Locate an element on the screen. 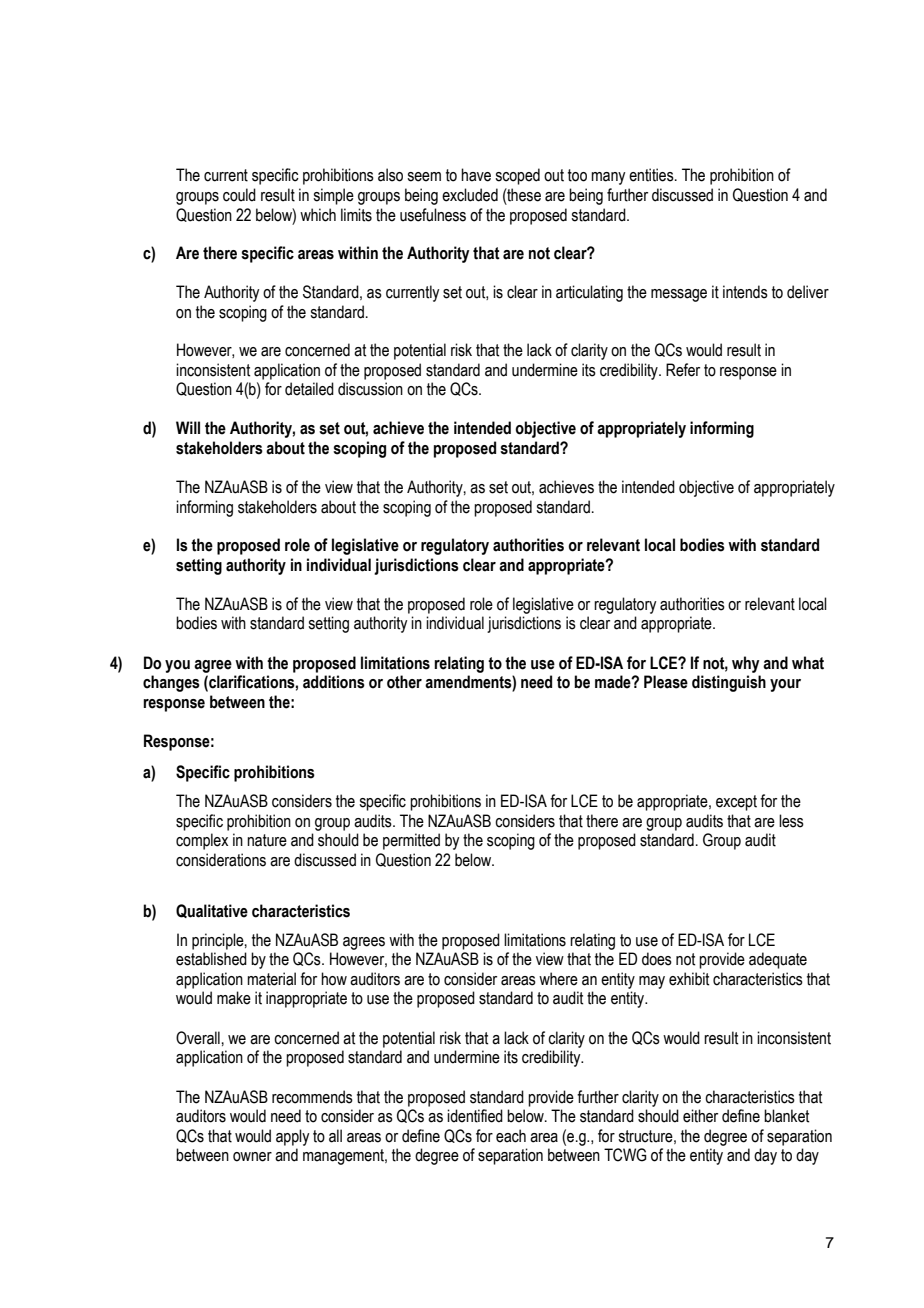  adequate is located at coordinates (778, 960).
